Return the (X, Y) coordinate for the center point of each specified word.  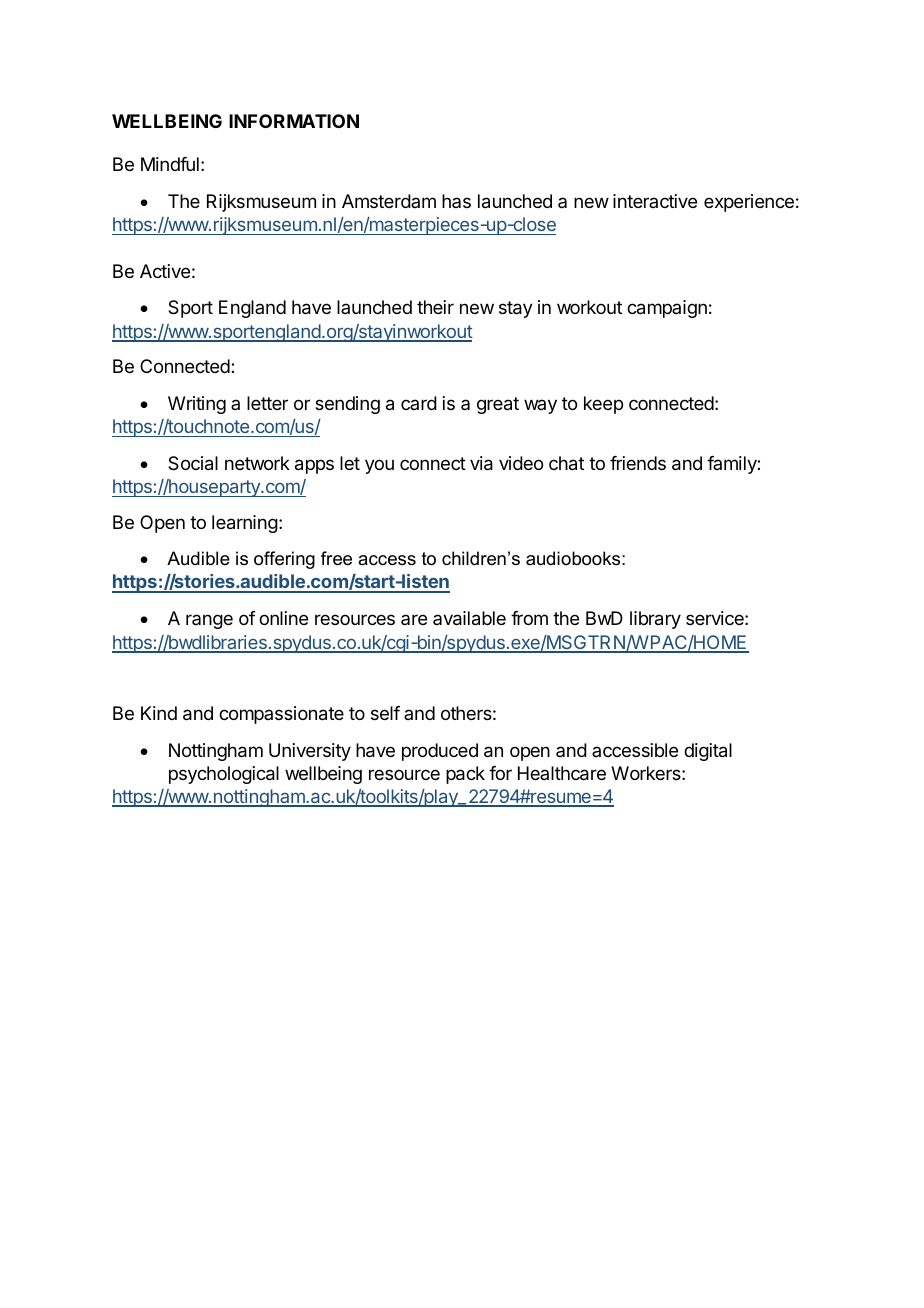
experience (749, 203)
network (257, 463)
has (456, 201)
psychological (224, 775)
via (481, 463)
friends (638, 463)
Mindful (170, 164)
